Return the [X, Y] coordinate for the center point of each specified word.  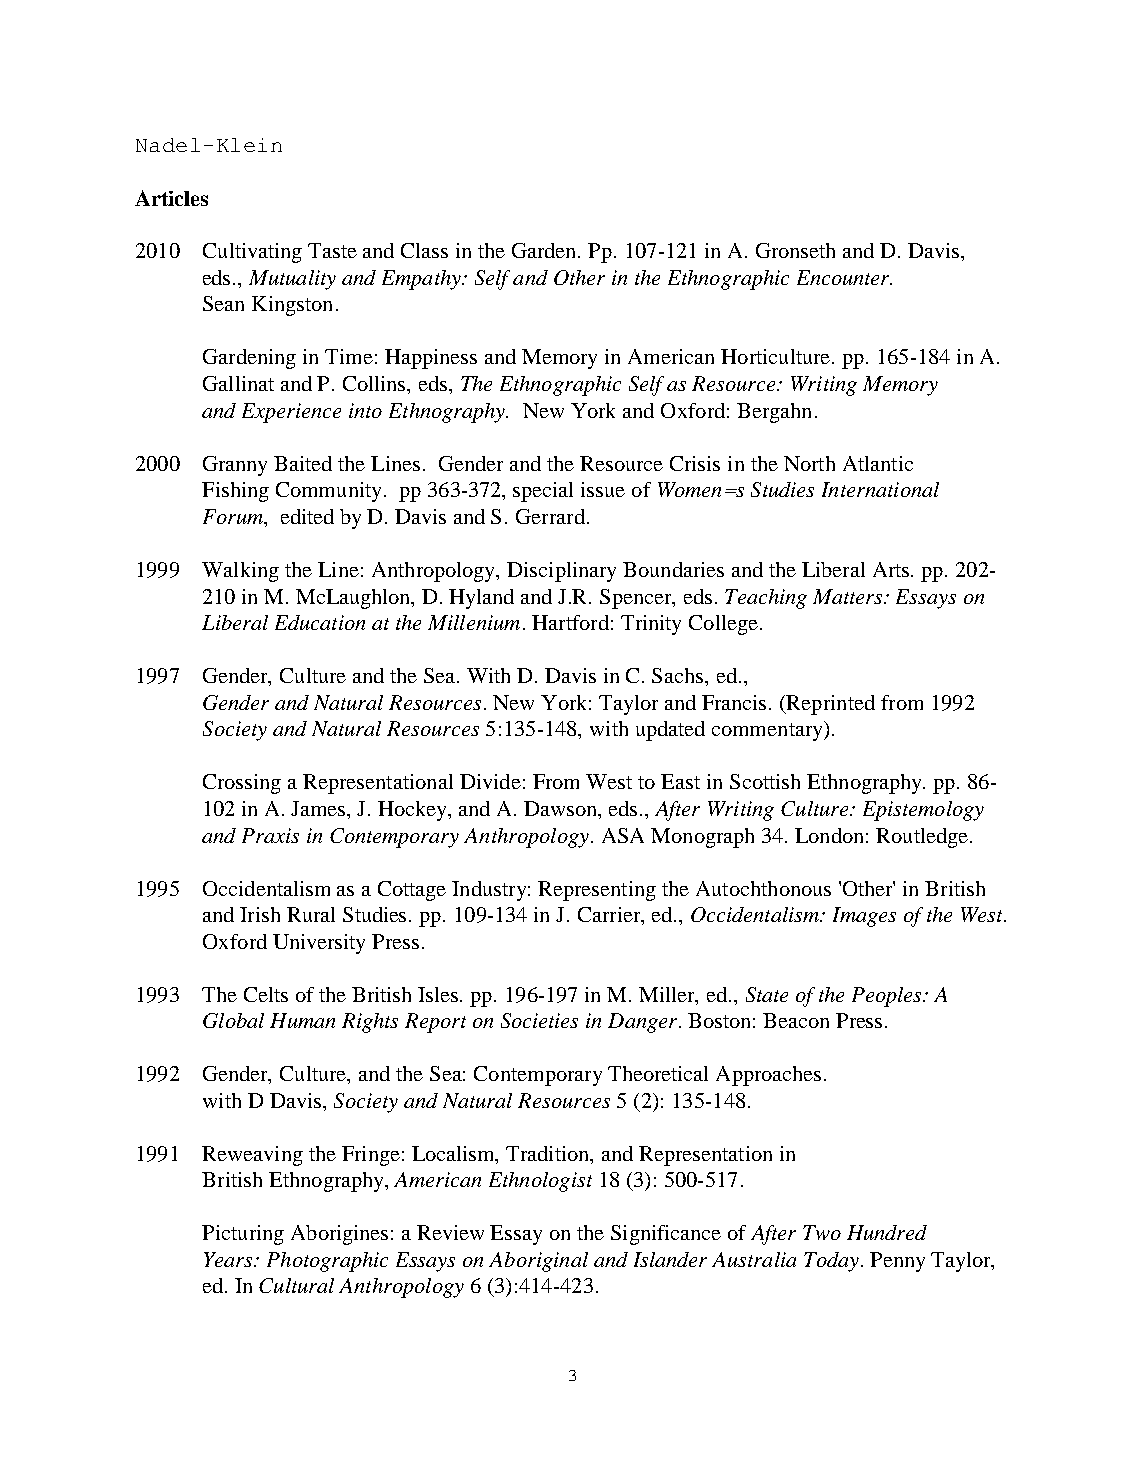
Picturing [243, 1235]
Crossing [242, 784]
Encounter [844, 277]
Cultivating [252, 253]
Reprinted [829, 705]
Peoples [888, 997]
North [809, 463]
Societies [539, 1020]
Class [424, 250]
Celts [266, 994]
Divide [490, 781]
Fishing [235, 492]
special [543, 492]
